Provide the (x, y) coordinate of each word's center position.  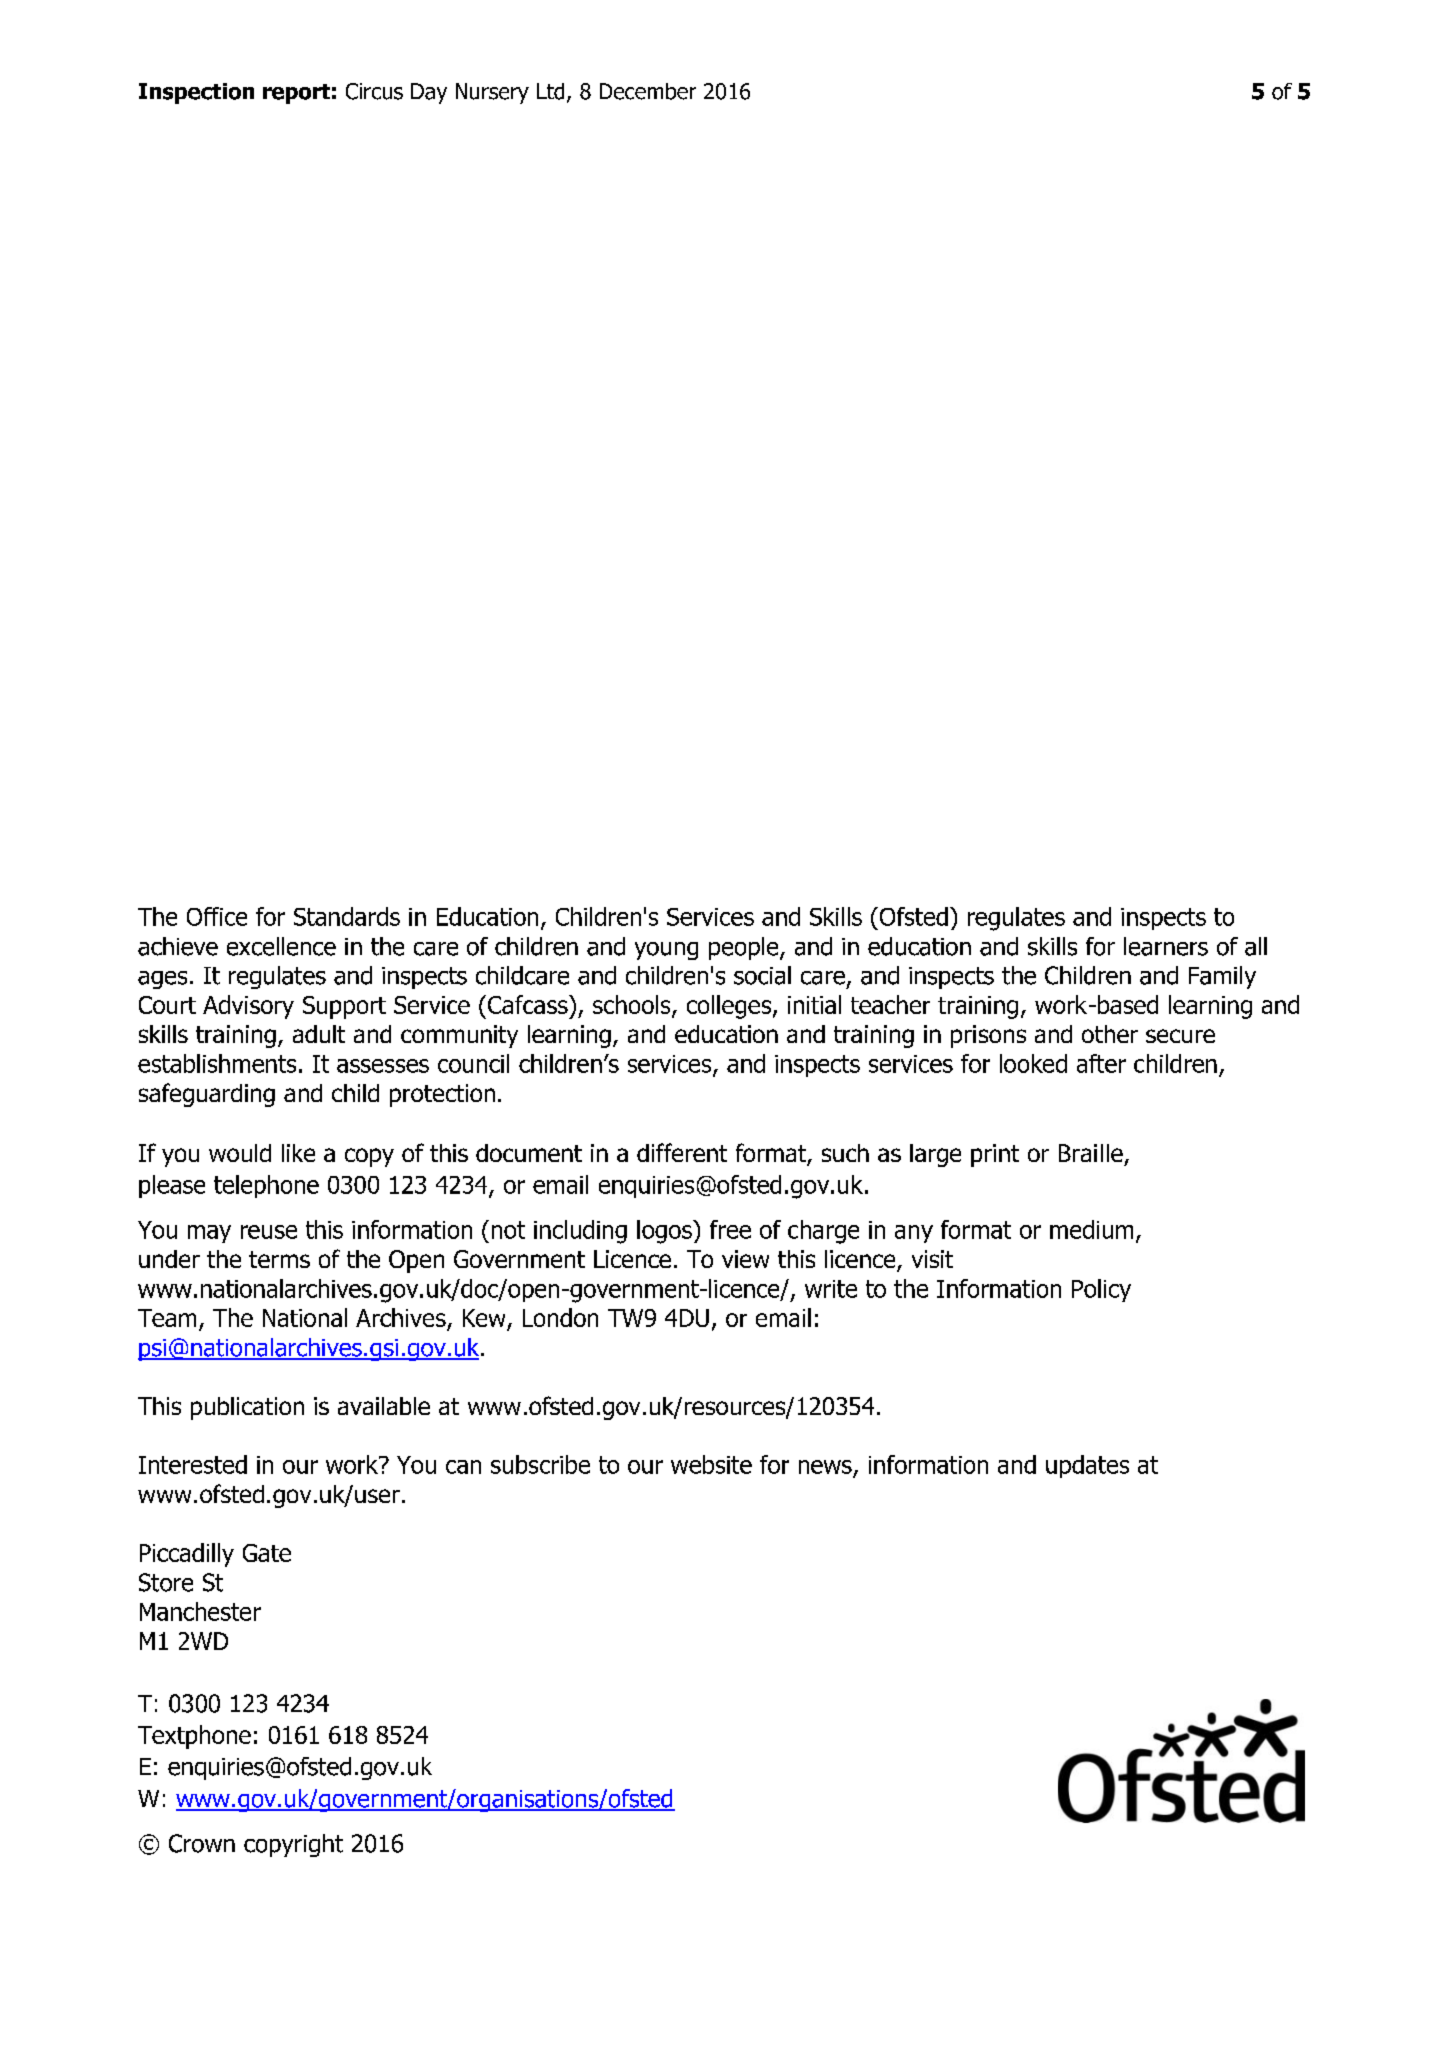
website (711, 1464)
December (648, 91)
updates (1087, 1466)
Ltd (550, 91)
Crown (202, 1843)
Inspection (196, 93)
